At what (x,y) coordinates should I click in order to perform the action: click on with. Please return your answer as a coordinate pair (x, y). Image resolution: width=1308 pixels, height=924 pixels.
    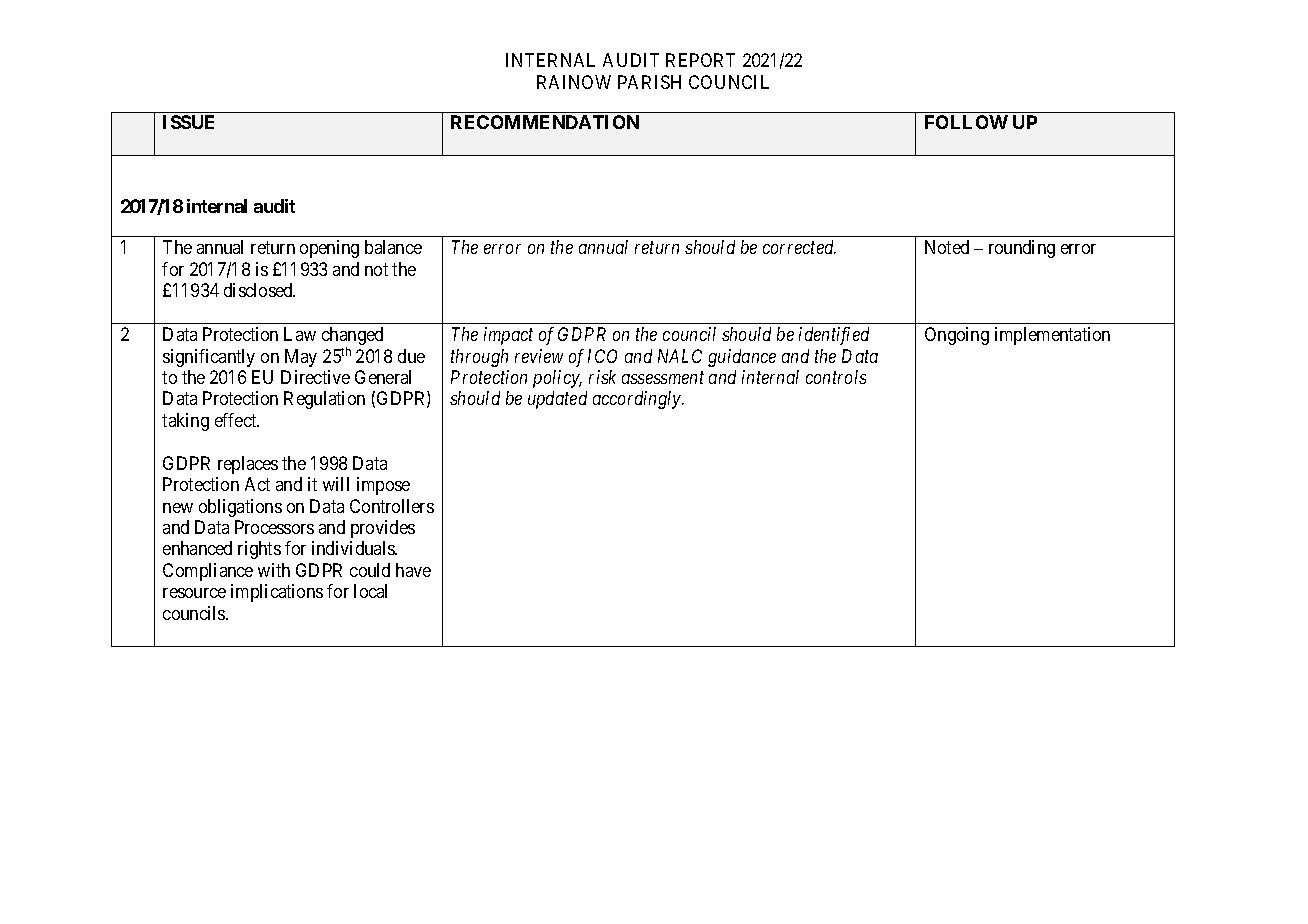
    Looking at the image, I should click on (274, 570).
